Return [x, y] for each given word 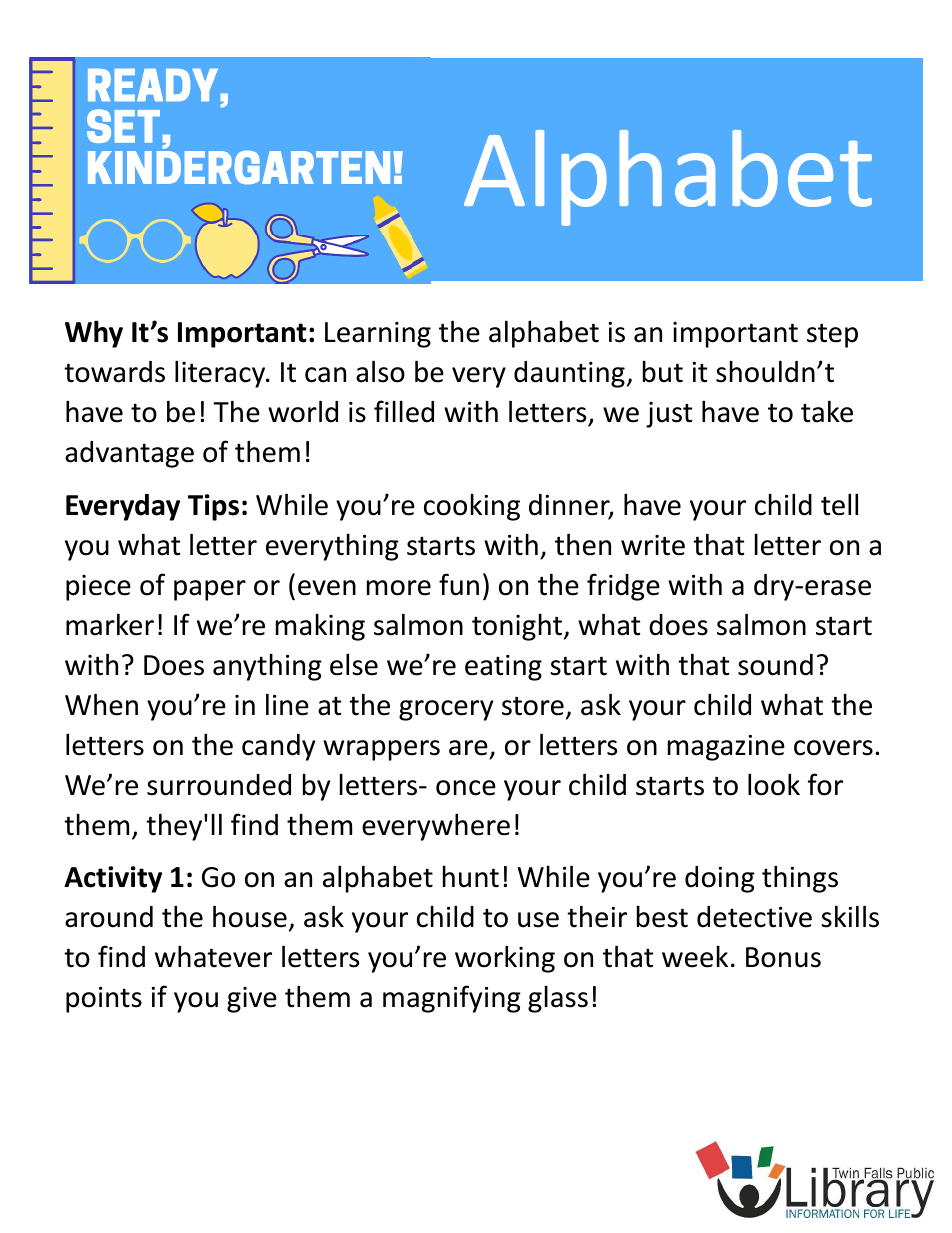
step [832, 335]
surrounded [219, 785]
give [252, 1000]
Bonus [783, 957]
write [653, 545]
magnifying [452, 999]
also [380, 371]
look [774, 784]
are [468, 748]
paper [210, 590]
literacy [221, 374]
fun [459, 584]
